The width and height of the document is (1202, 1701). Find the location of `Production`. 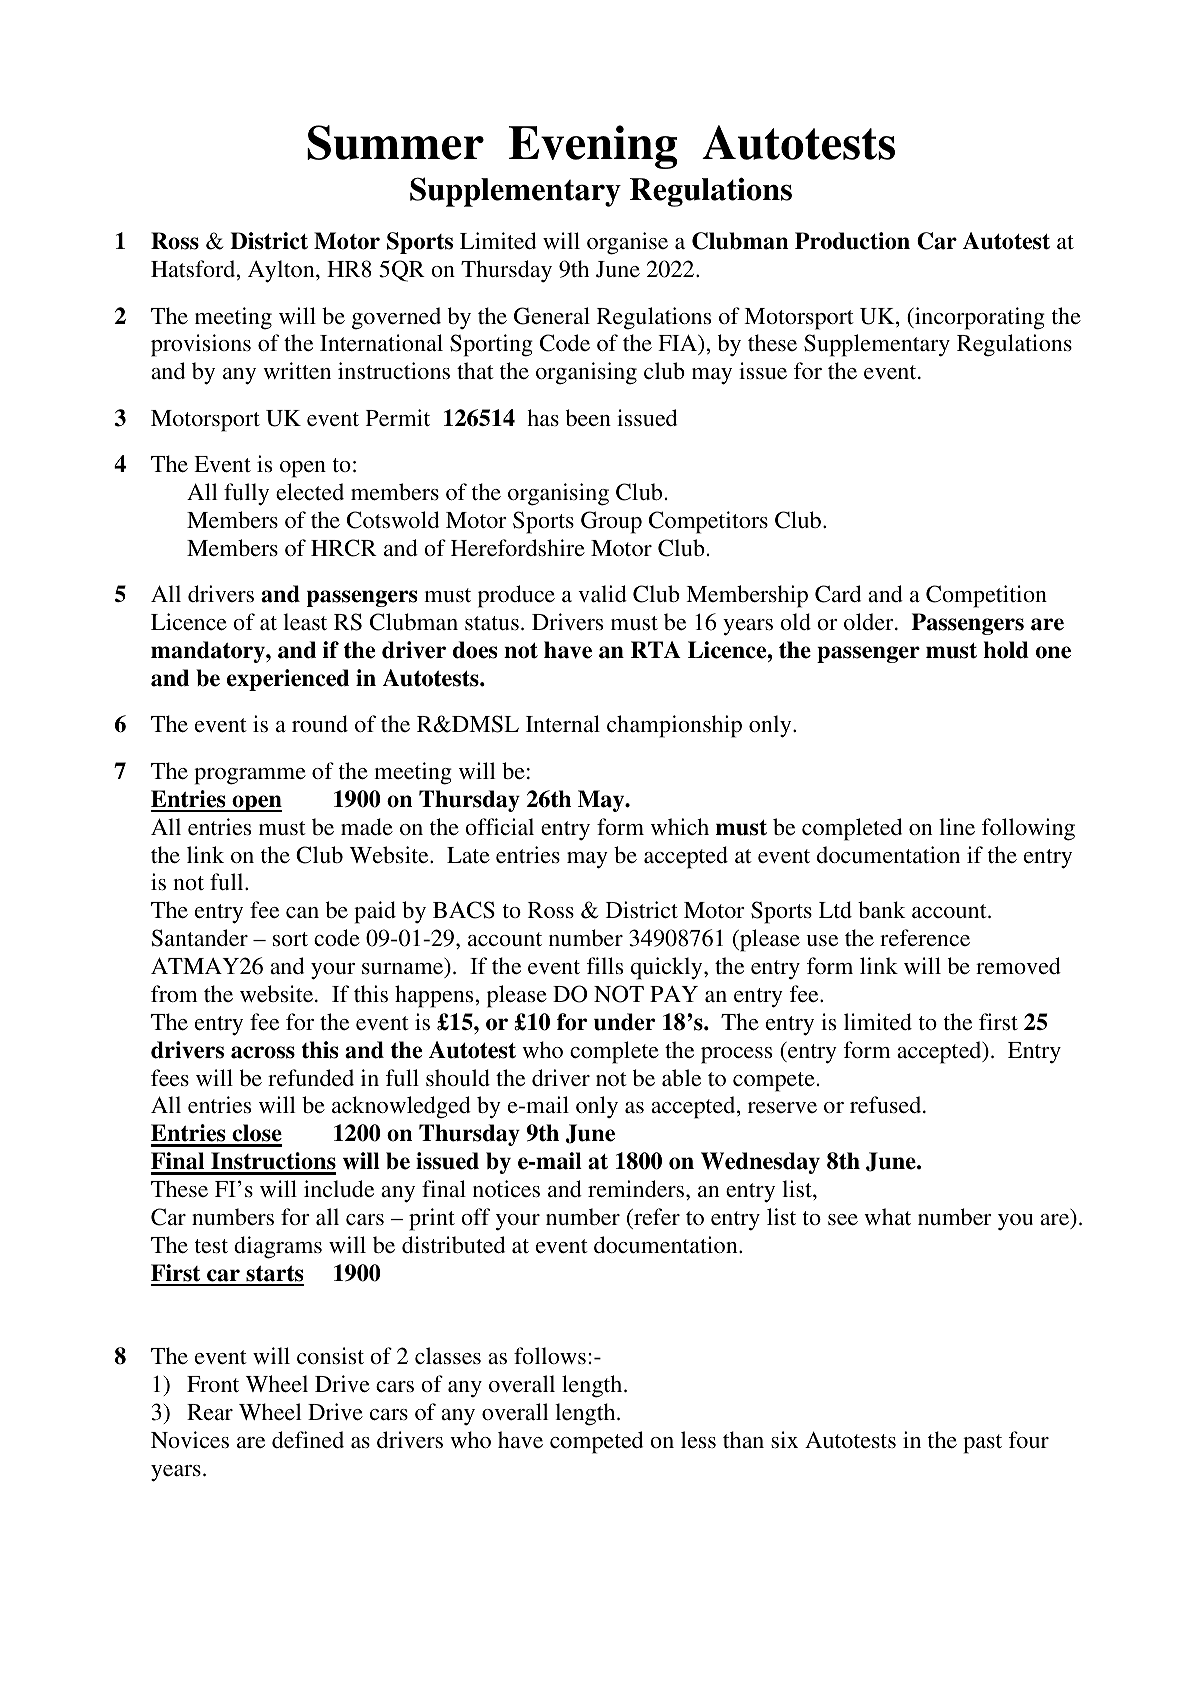

Production is located at coordinates (852, 241).
